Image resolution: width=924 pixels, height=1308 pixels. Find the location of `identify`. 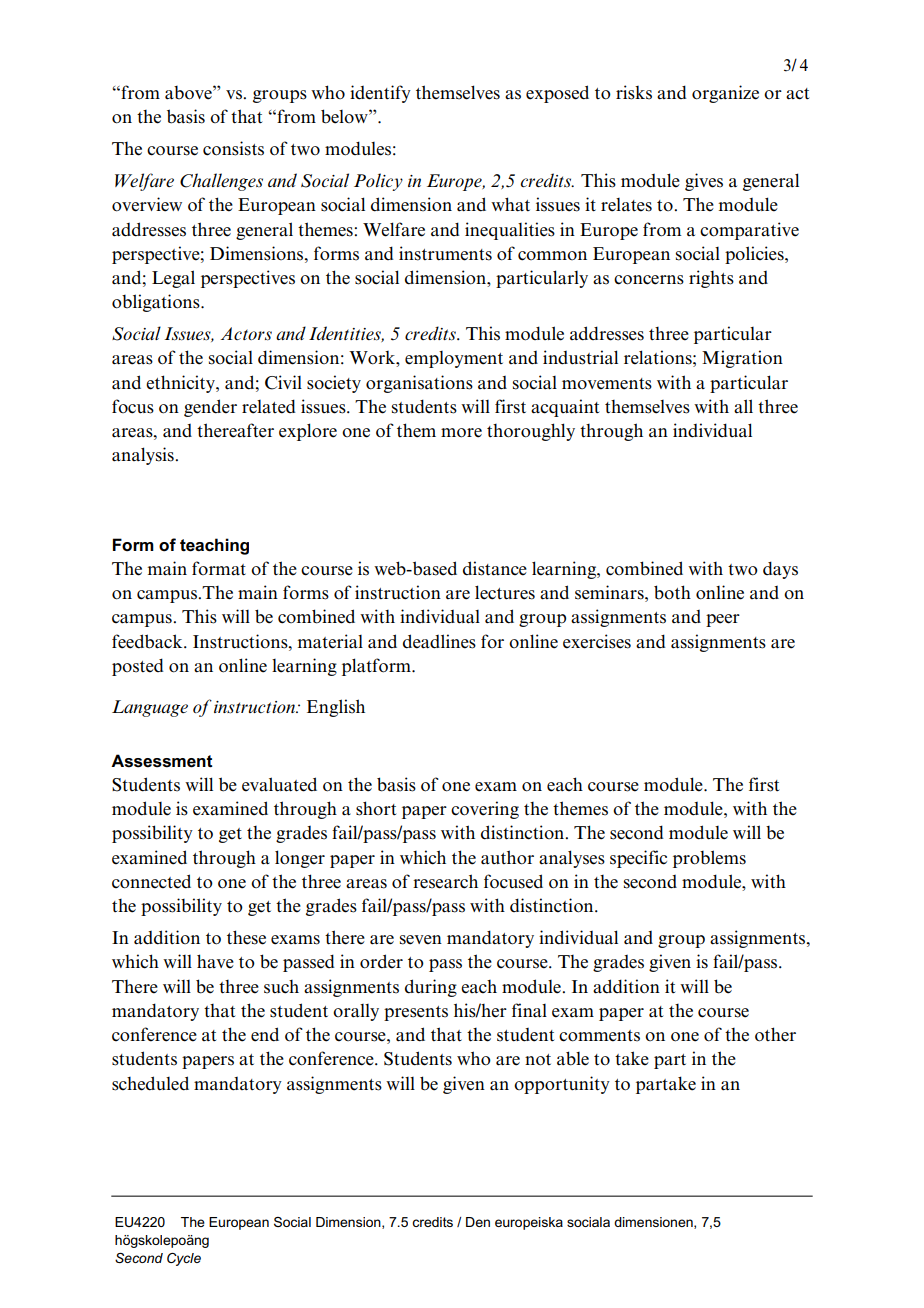

identify is located at coordinates (380, 94).
